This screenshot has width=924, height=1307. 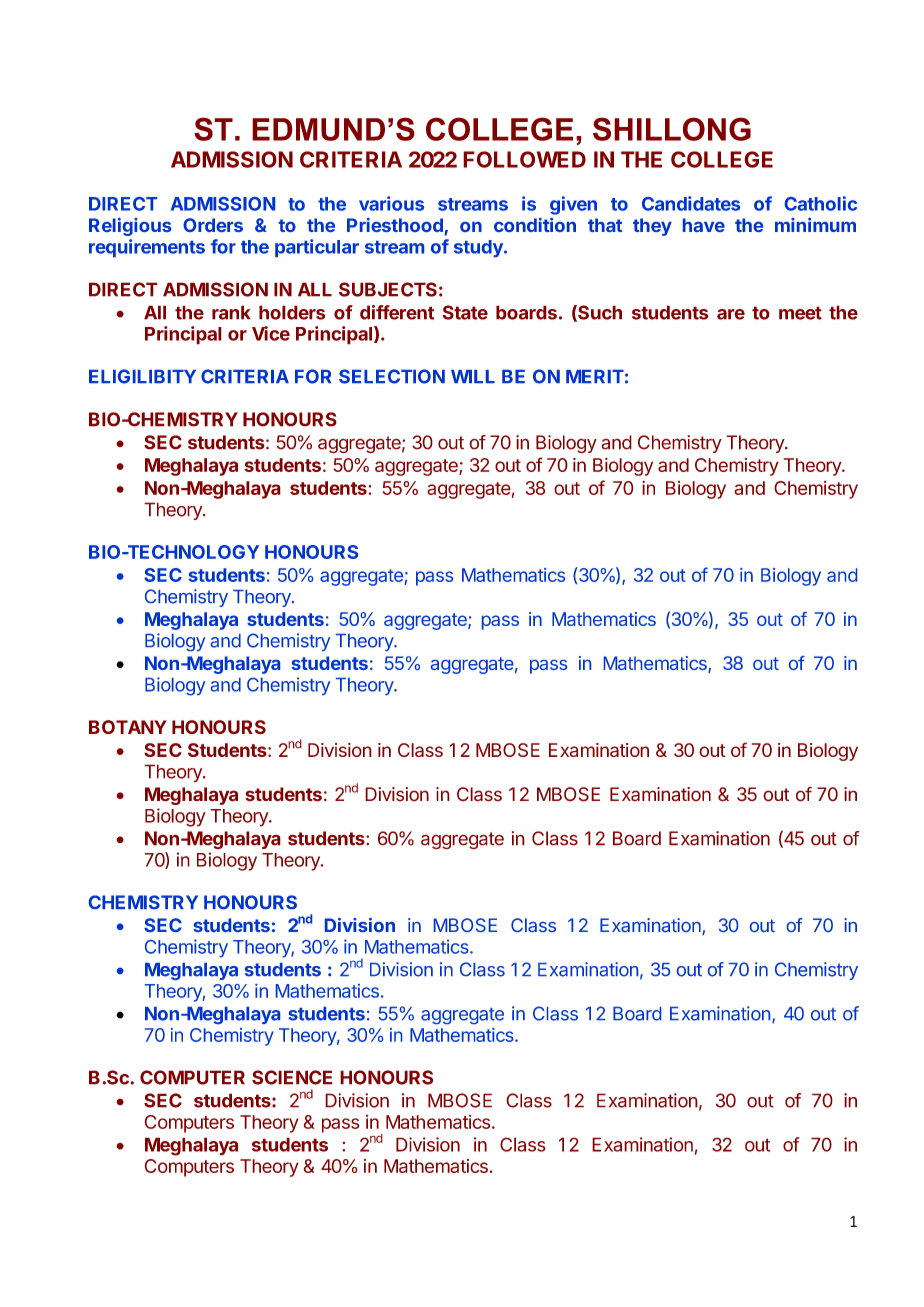 I want to click on SCIENCE, so click(x=292, y=1077).
